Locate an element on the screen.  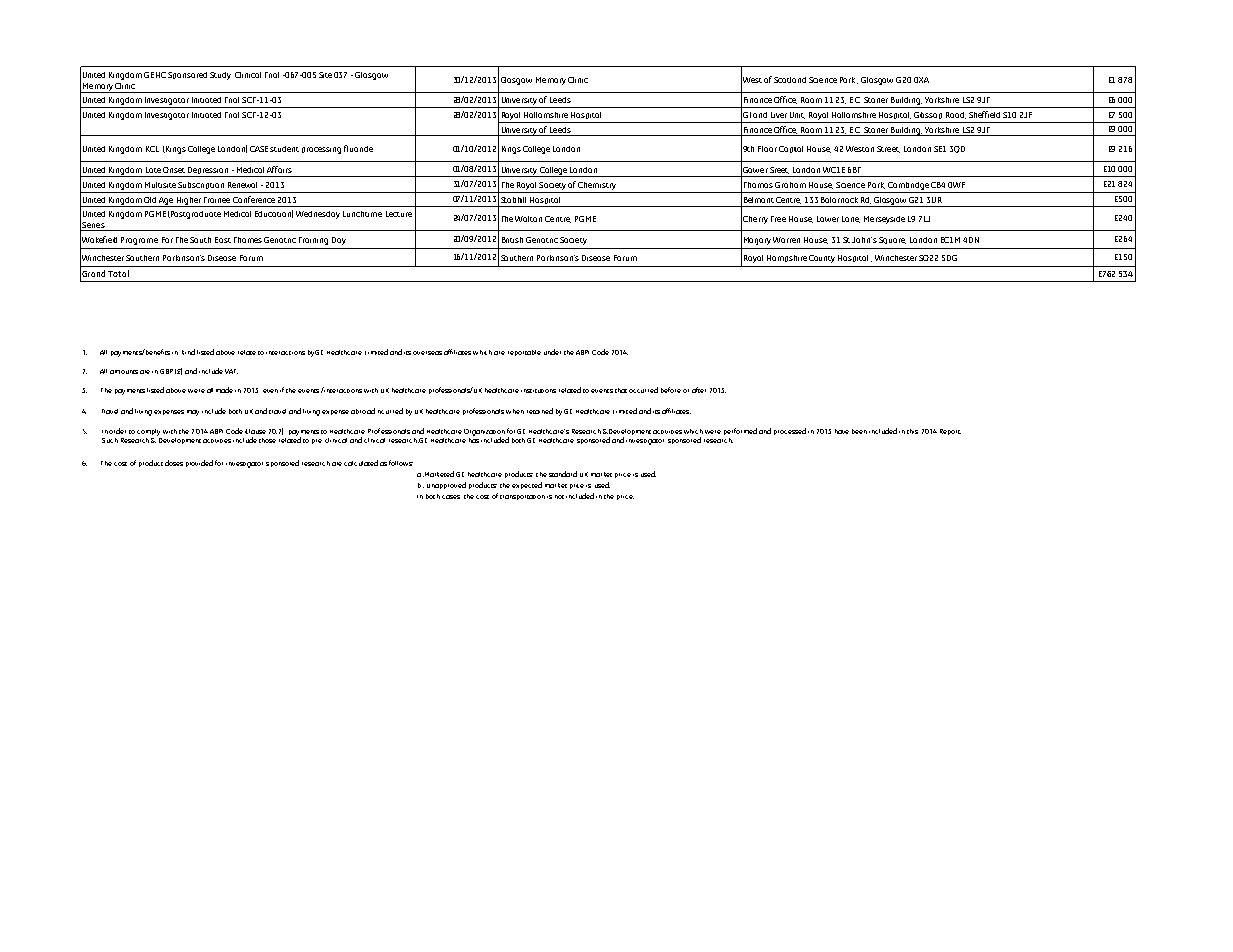
County is located at coordinates (822, 259).
